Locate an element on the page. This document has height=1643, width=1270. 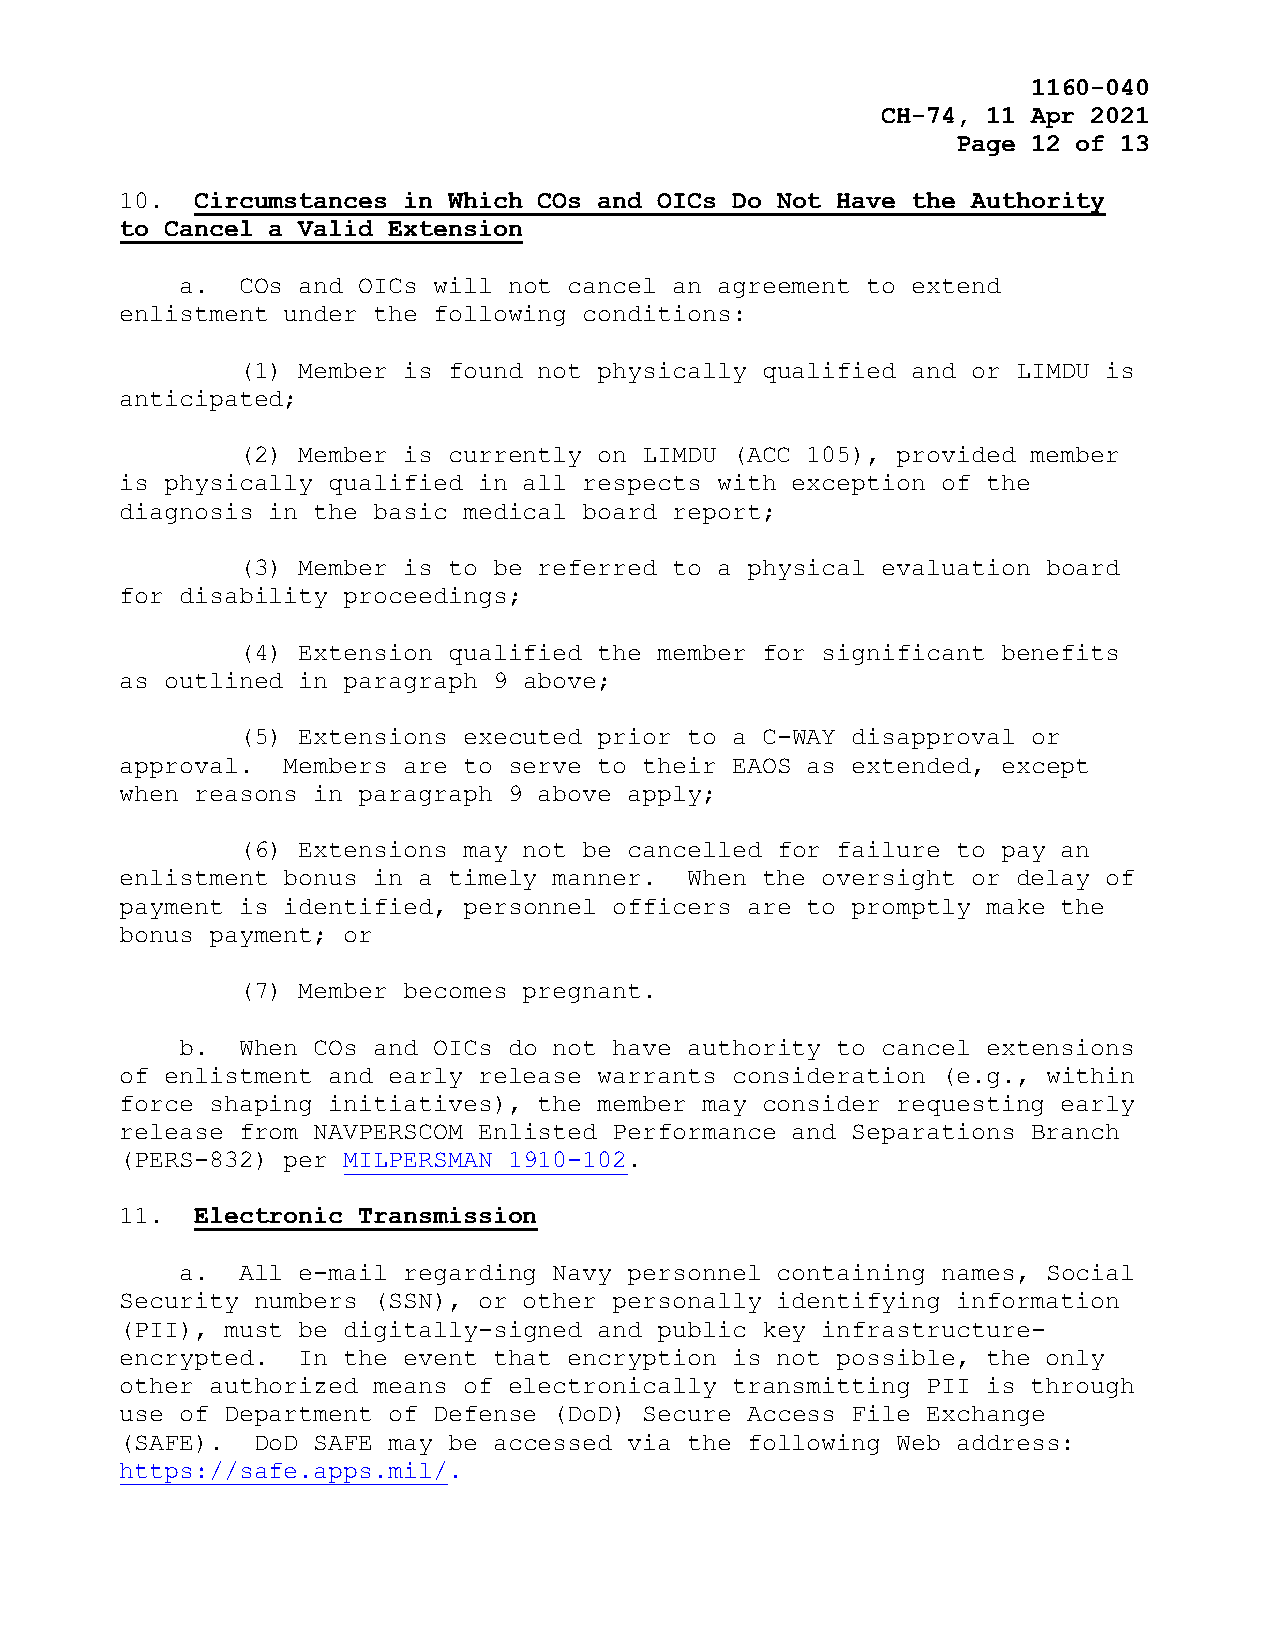
apply is located at coordinates (665, 796).
